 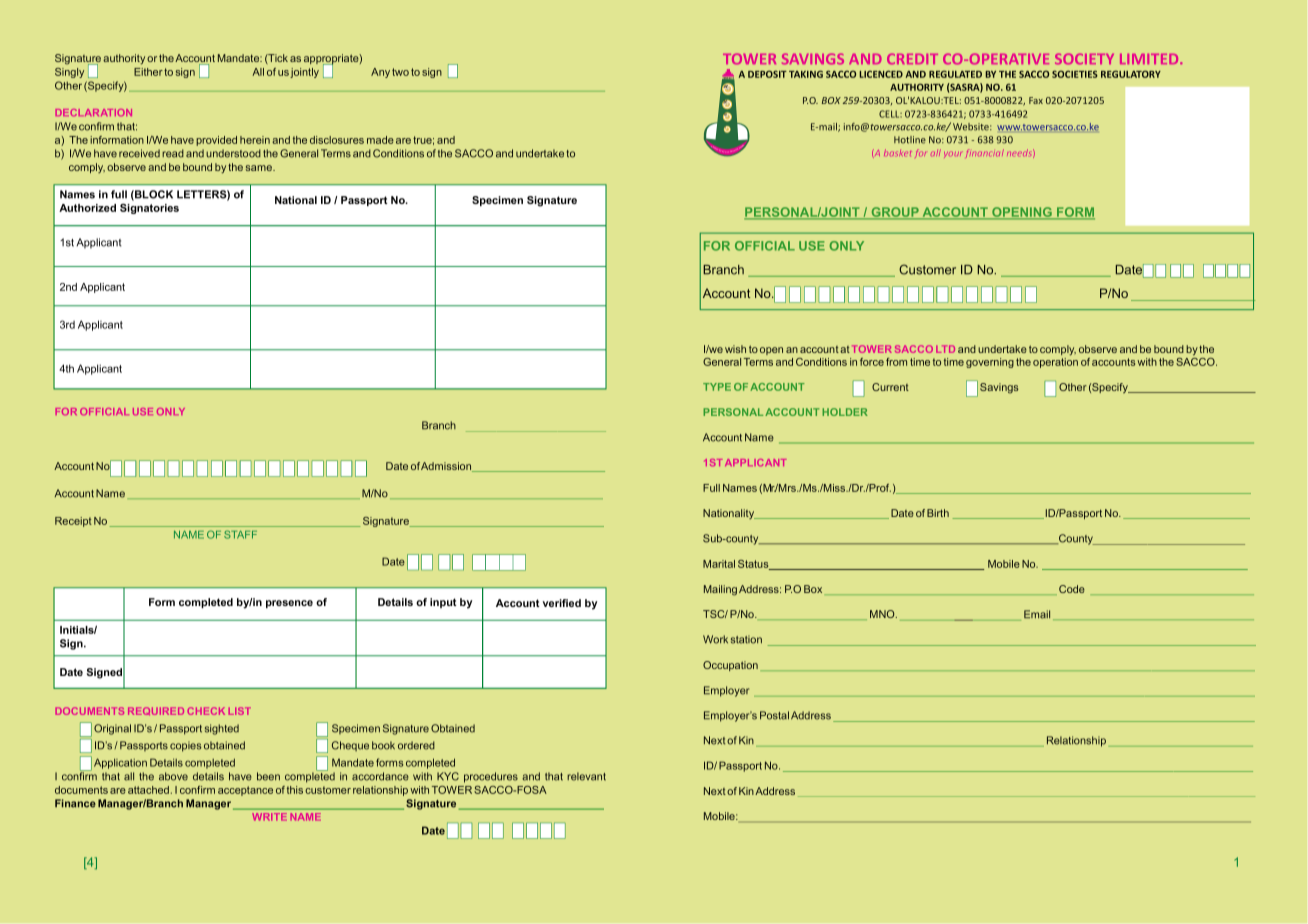 I want to click on Receipt, so click(x=73, y=522).
